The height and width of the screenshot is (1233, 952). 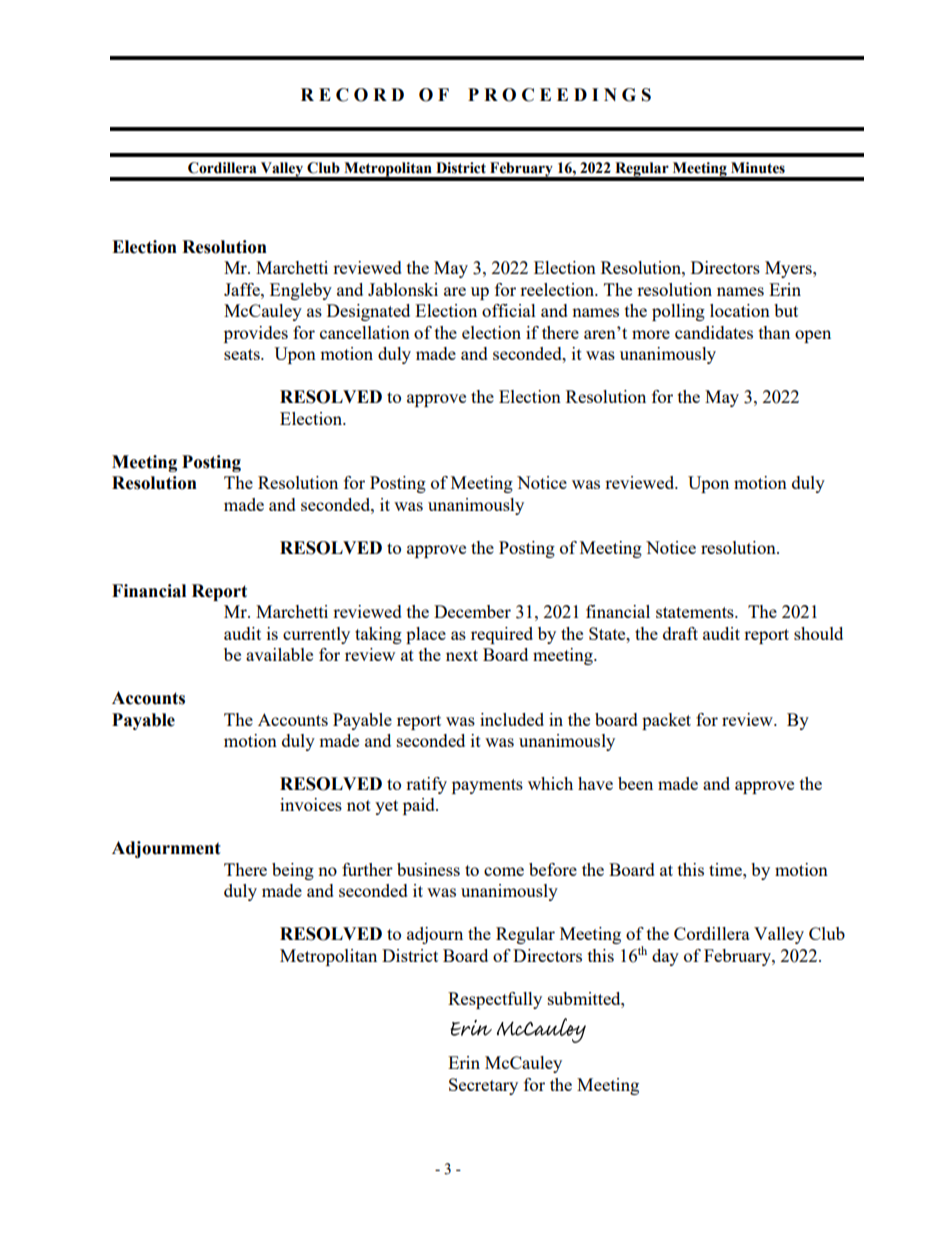 What do you see at coordinates (665, 957) in the screenshot?
I see `day` at bounding box center [665, 957].
